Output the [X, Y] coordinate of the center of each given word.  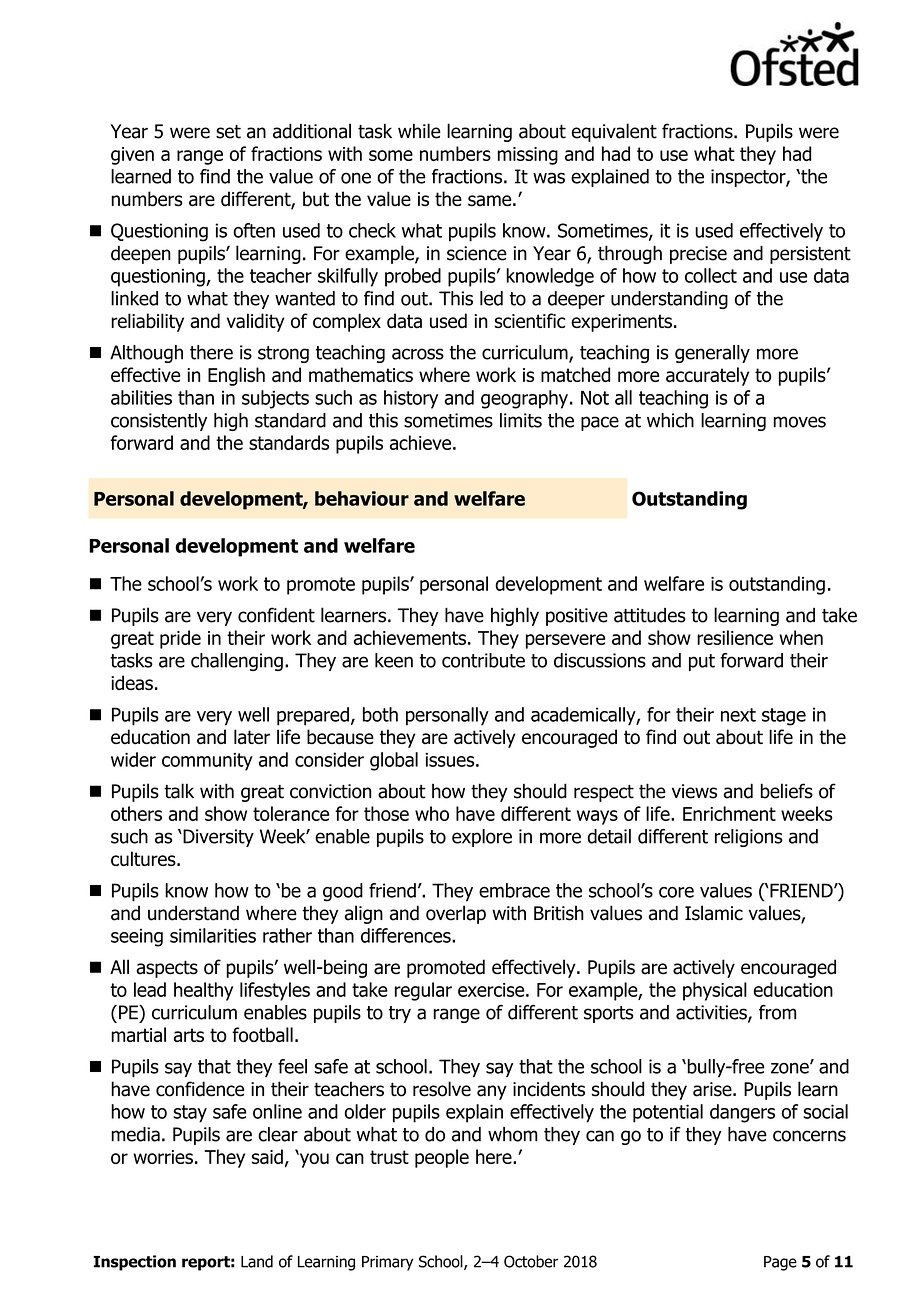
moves [799, 422]
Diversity [217, 838]
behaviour [362, 498]
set [228, 132]
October [531, 1261]
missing [528, 156]
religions [749, 838]
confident [276, 615]
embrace [514, 890]
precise [698, 255]
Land [257, 1261]
